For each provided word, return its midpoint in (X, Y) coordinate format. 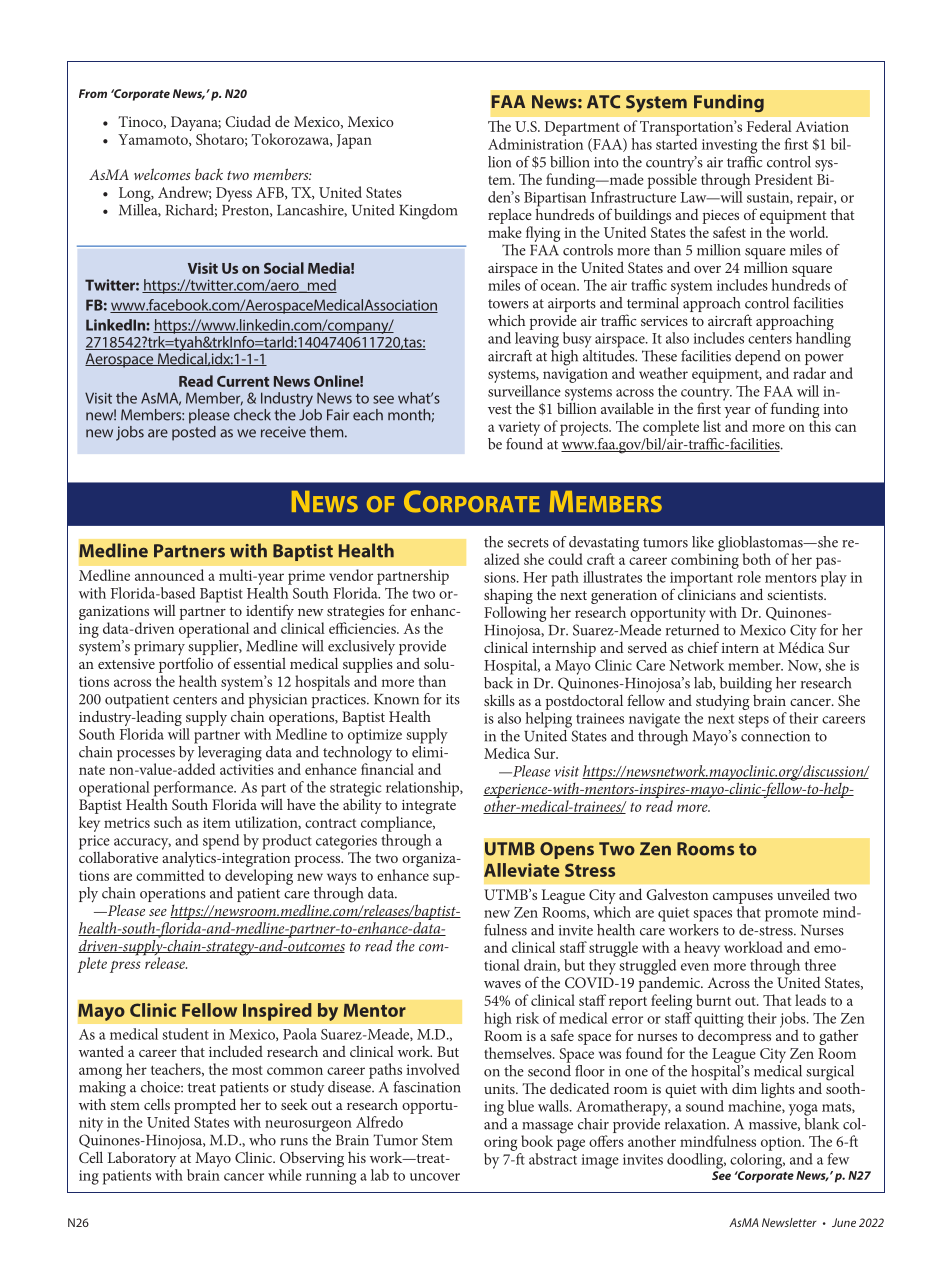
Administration (535, 144)
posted (194, 432)
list (712, 426)
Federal (769, 126)
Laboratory (142, 1159)
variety (519, 428)
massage (547, 1129)
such (168, 822)
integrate (429, 807)
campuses (743, 898)
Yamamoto (154, 140)
